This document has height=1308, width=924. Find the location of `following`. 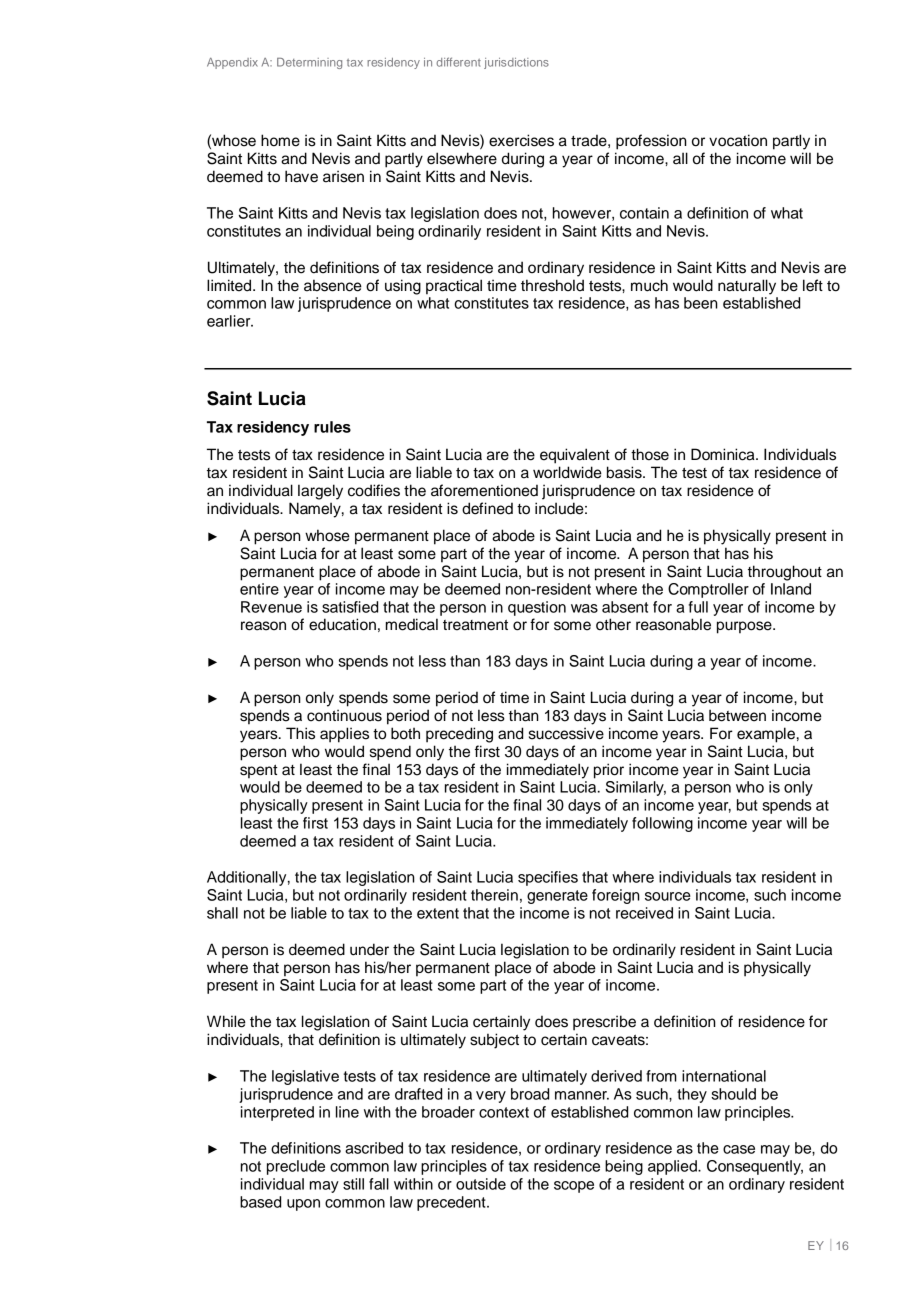

following is located at coordinates (662, 824).
